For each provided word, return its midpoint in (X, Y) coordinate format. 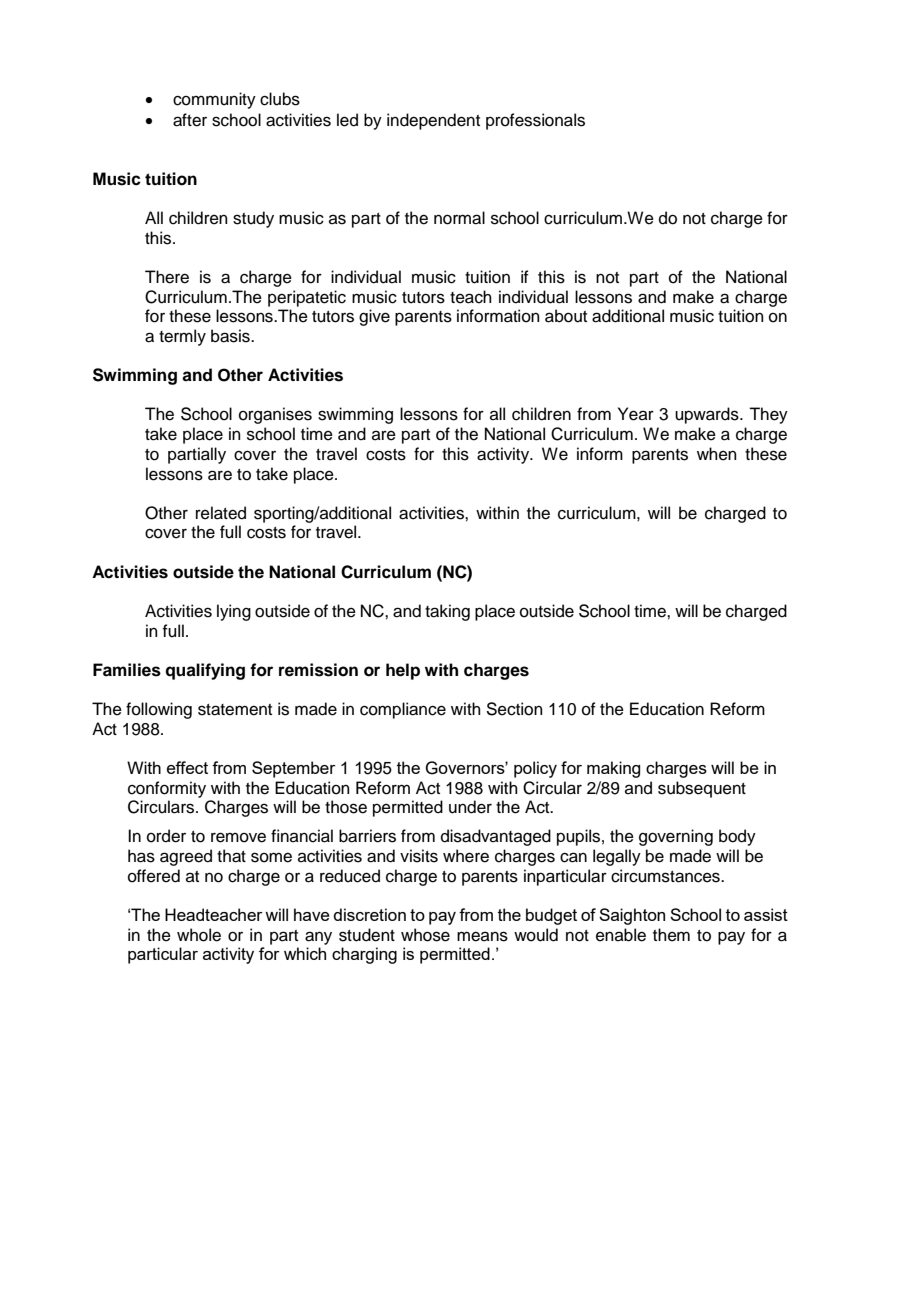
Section (514, 709)
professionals (535, 121)
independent (433, 121)
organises (275, 415)
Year (636, 414)
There (167, 277)
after (190, 120)
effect (187, 767)
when (717, 454)
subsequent (702, 789)
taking (447, 612)
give (374, 317)
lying (234, 612)
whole (199, 935)
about (566, 316)
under (470, 807)
